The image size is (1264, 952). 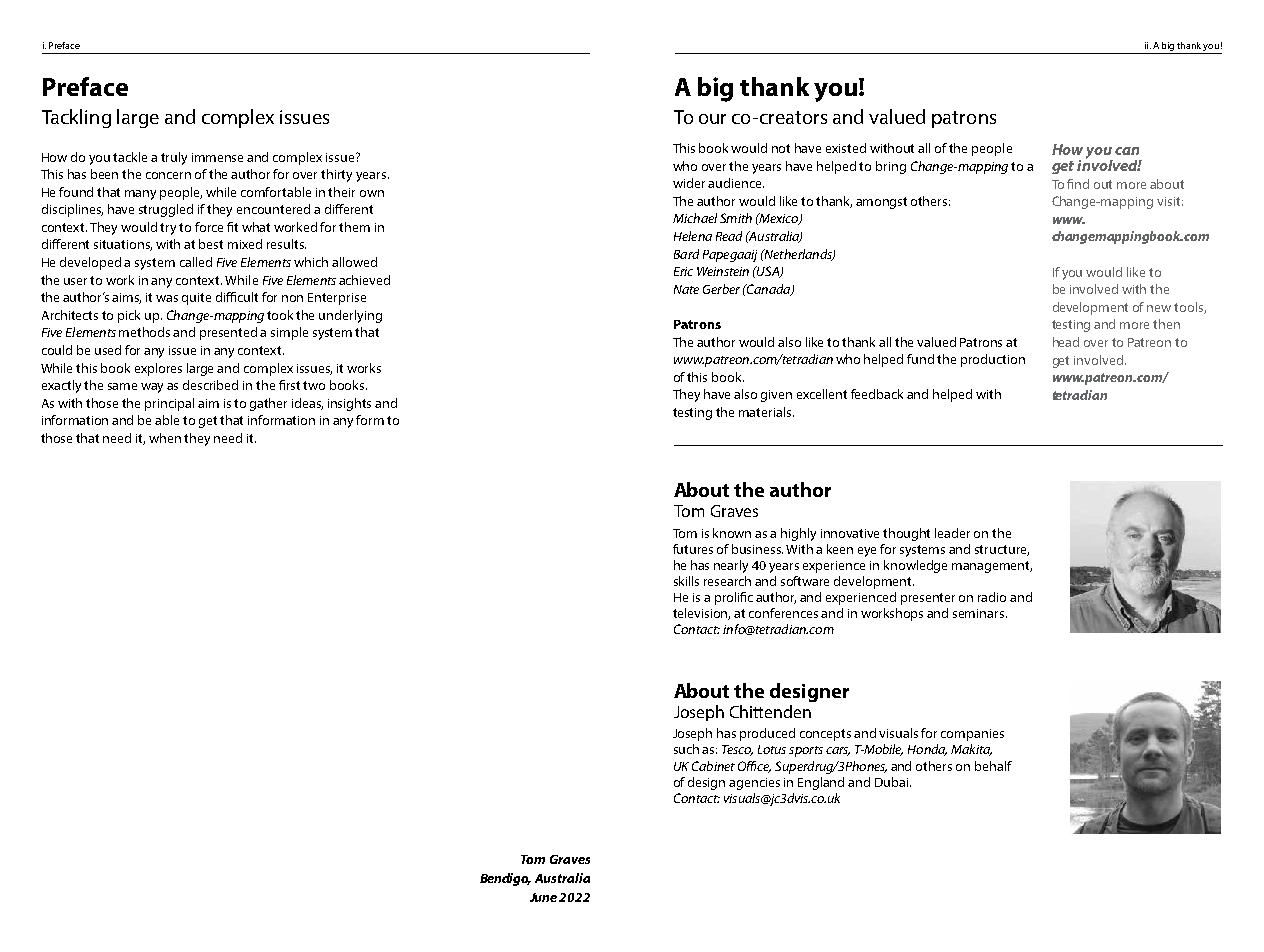 What do you see at coordinates (993, 360) in the page?
I see `production` at bounding box center [993, 360].
